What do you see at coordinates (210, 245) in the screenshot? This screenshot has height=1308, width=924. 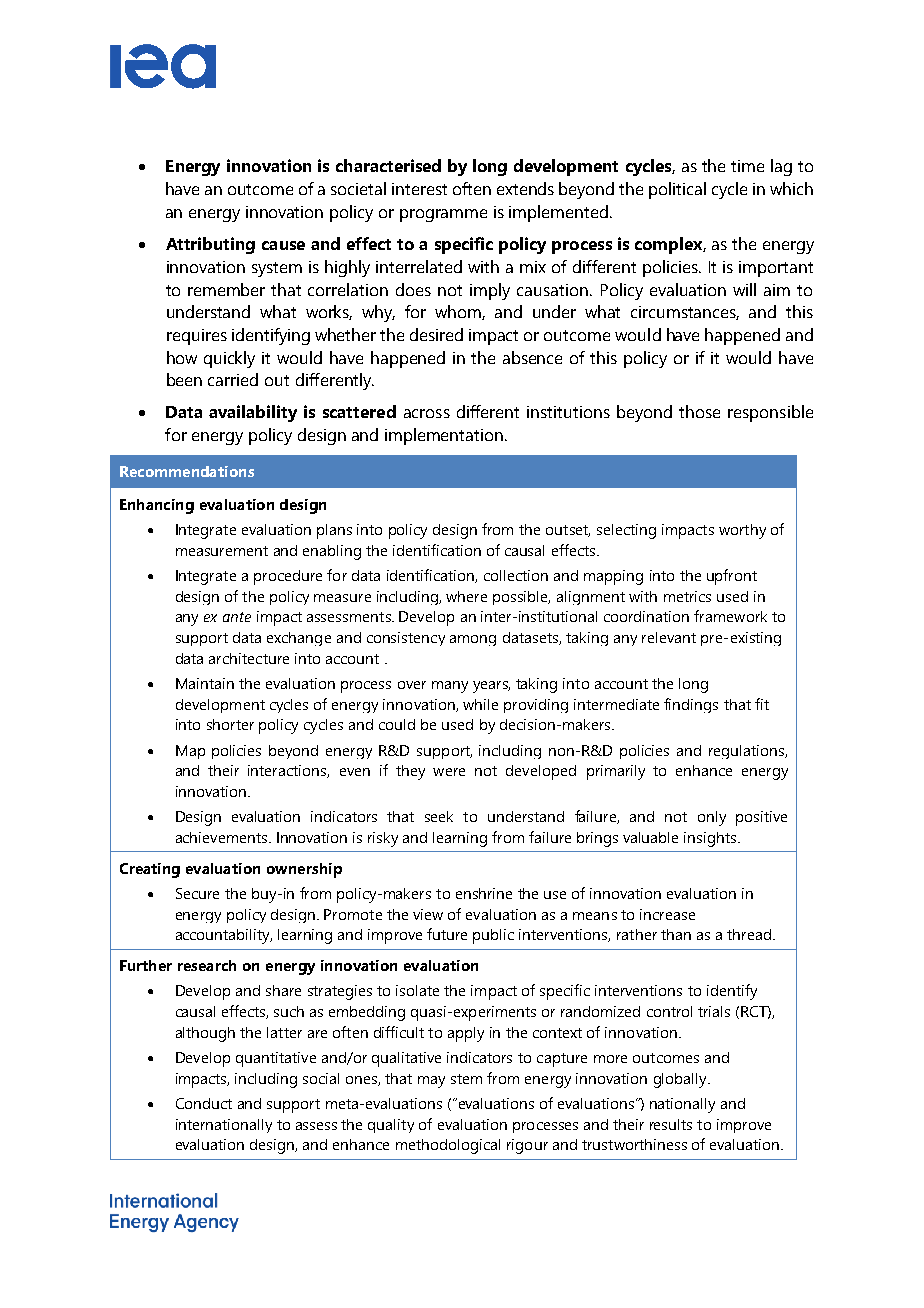 I see `Attributing` at bounding box center [210, 245].
